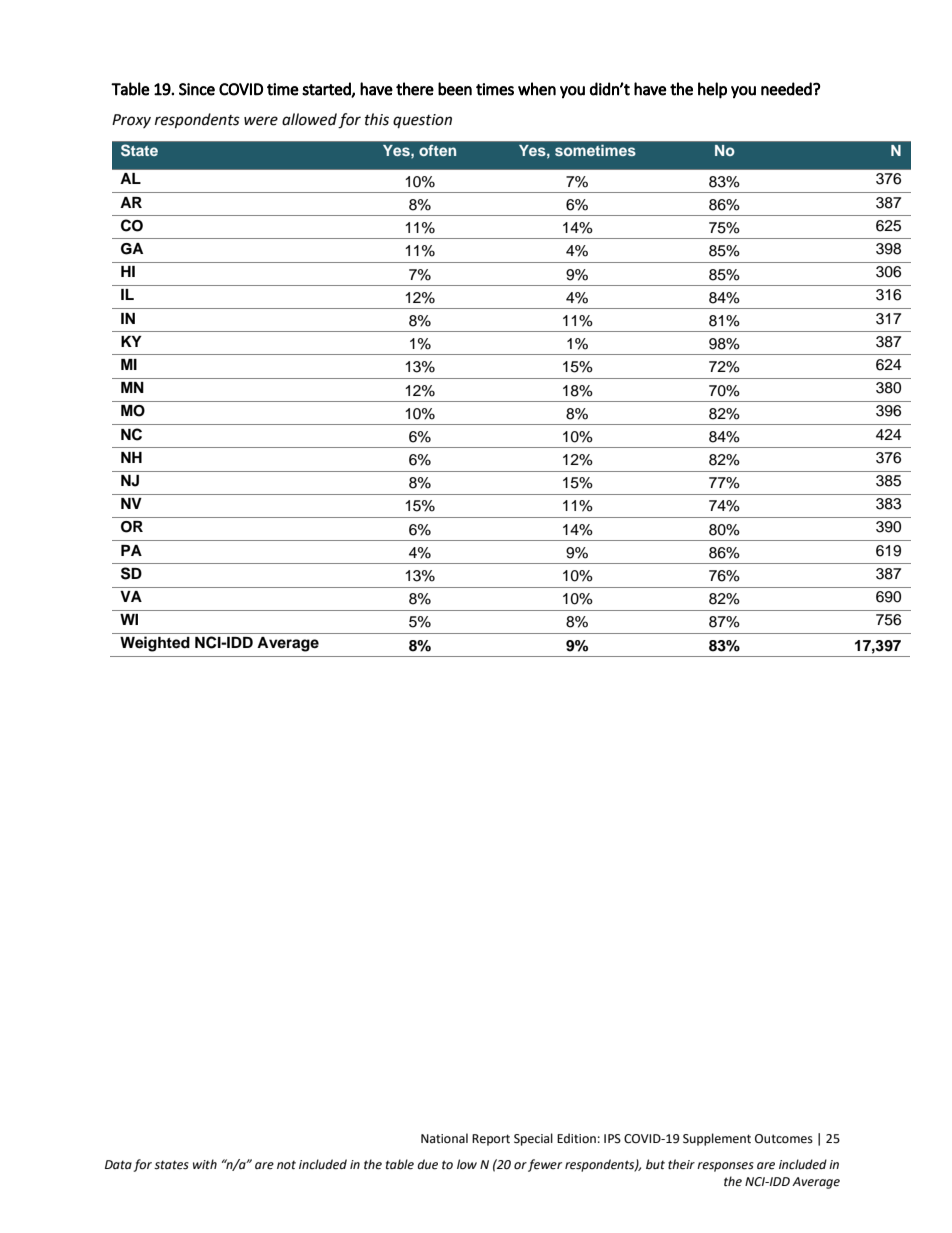  What do you see at coordinates (712, 90) in the image?
I see `help` at bounding box center [712, 90].
